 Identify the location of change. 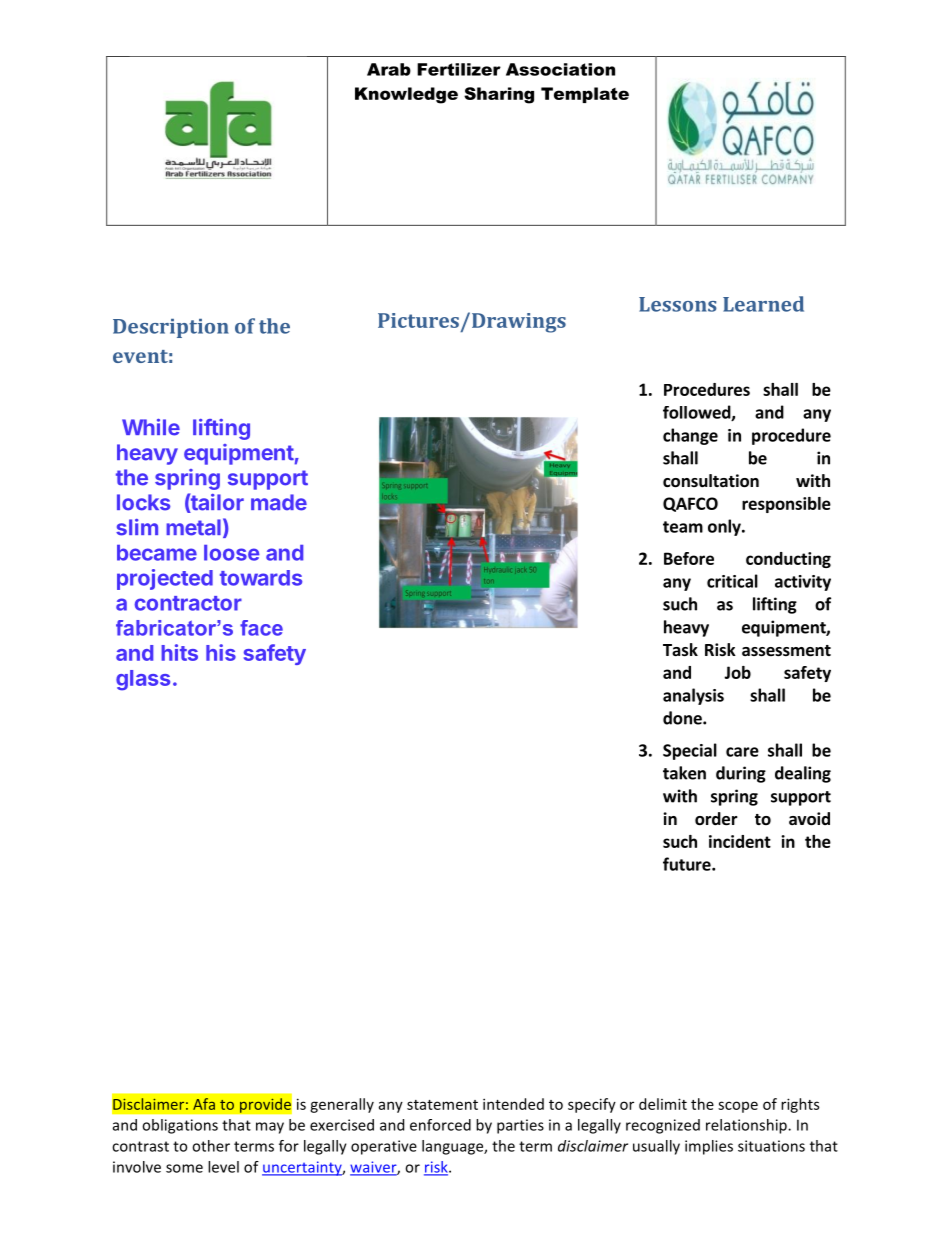
(690, 436).
